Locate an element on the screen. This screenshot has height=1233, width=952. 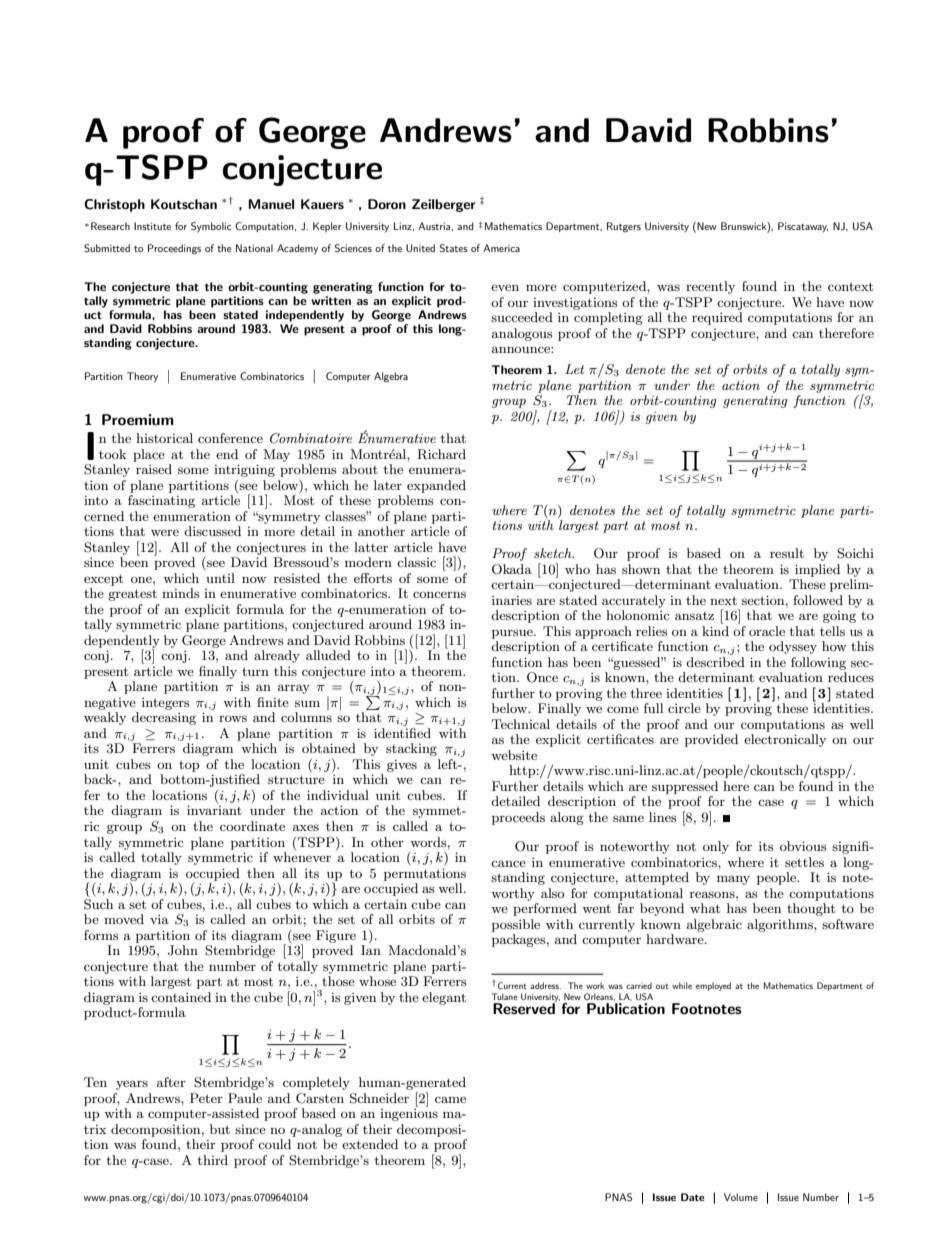
Technical is located at coordinates (521, 724).
